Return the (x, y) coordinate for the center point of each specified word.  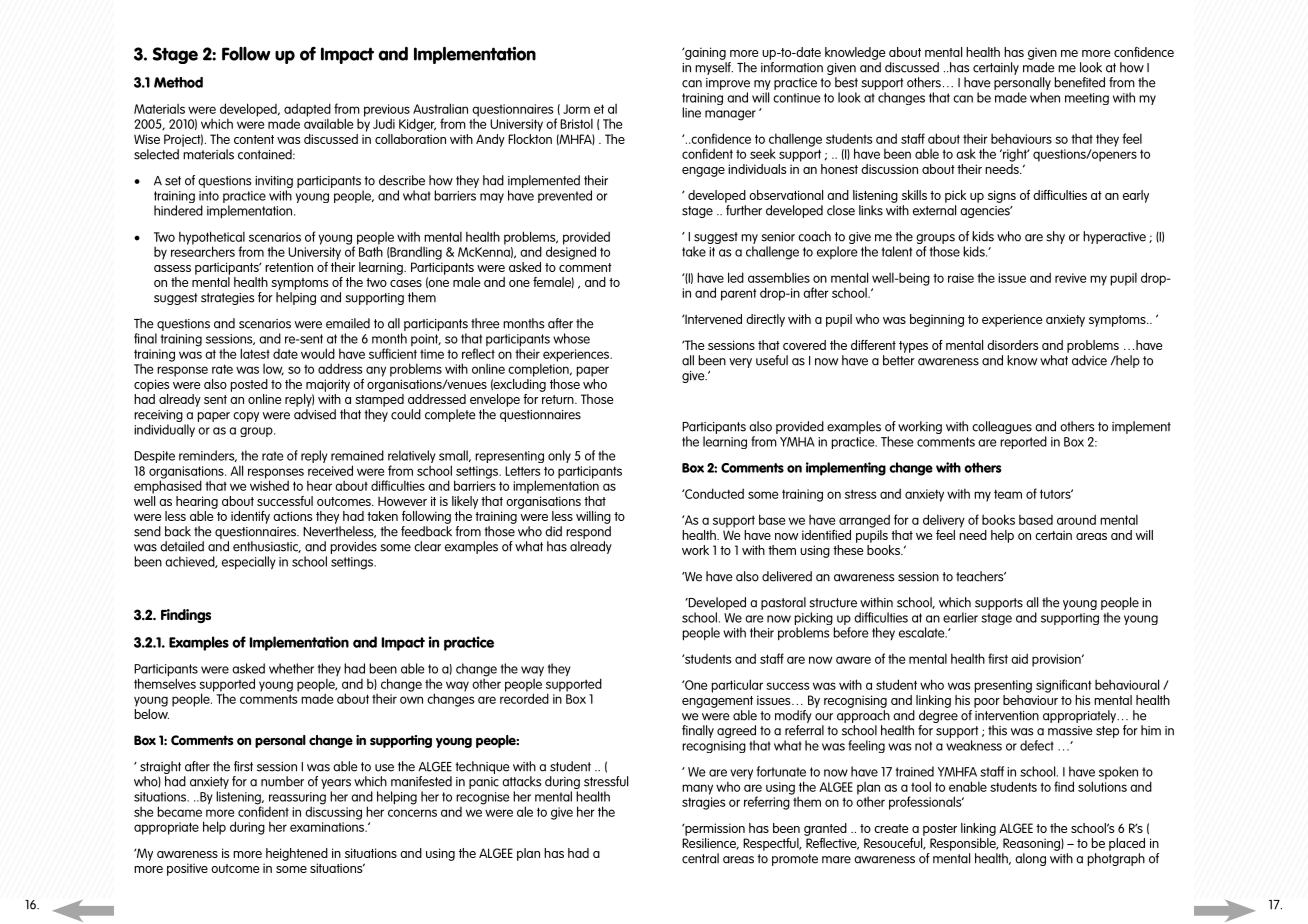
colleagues (1002, 427)
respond (588, 534)
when (1045, 97)
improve (728, 85)
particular (737, 686)
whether (291, 668)
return (559, 399)
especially (249, 563)
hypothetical (212, 239)
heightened (297, 854)
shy (1056, 237)
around (1076, 519)
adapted (307, 111)
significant (1063, 686)
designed (571, 252)
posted (249, 385)
